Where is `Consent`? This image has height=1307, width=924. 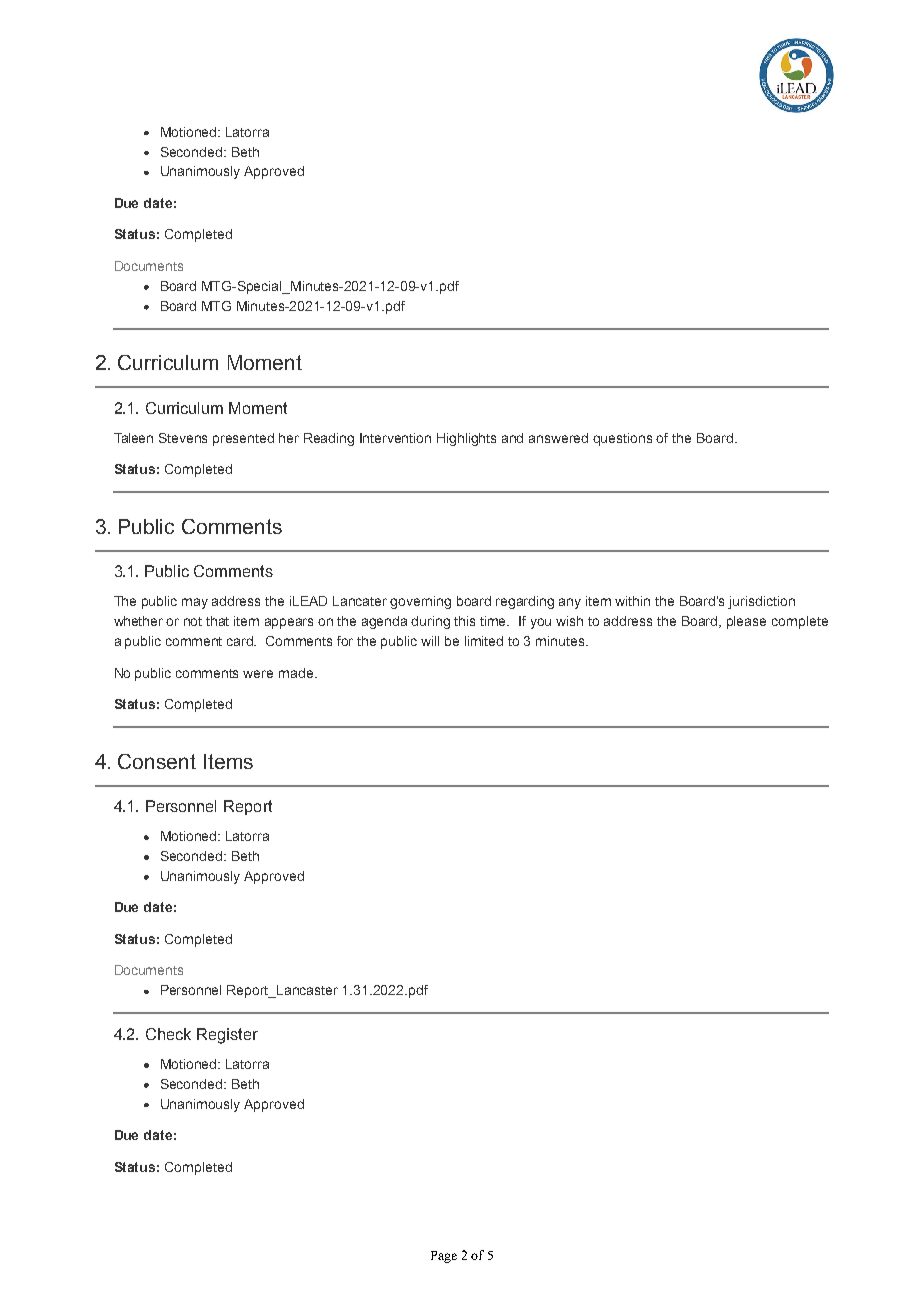
Consent is located at coordinates (157, 761).
